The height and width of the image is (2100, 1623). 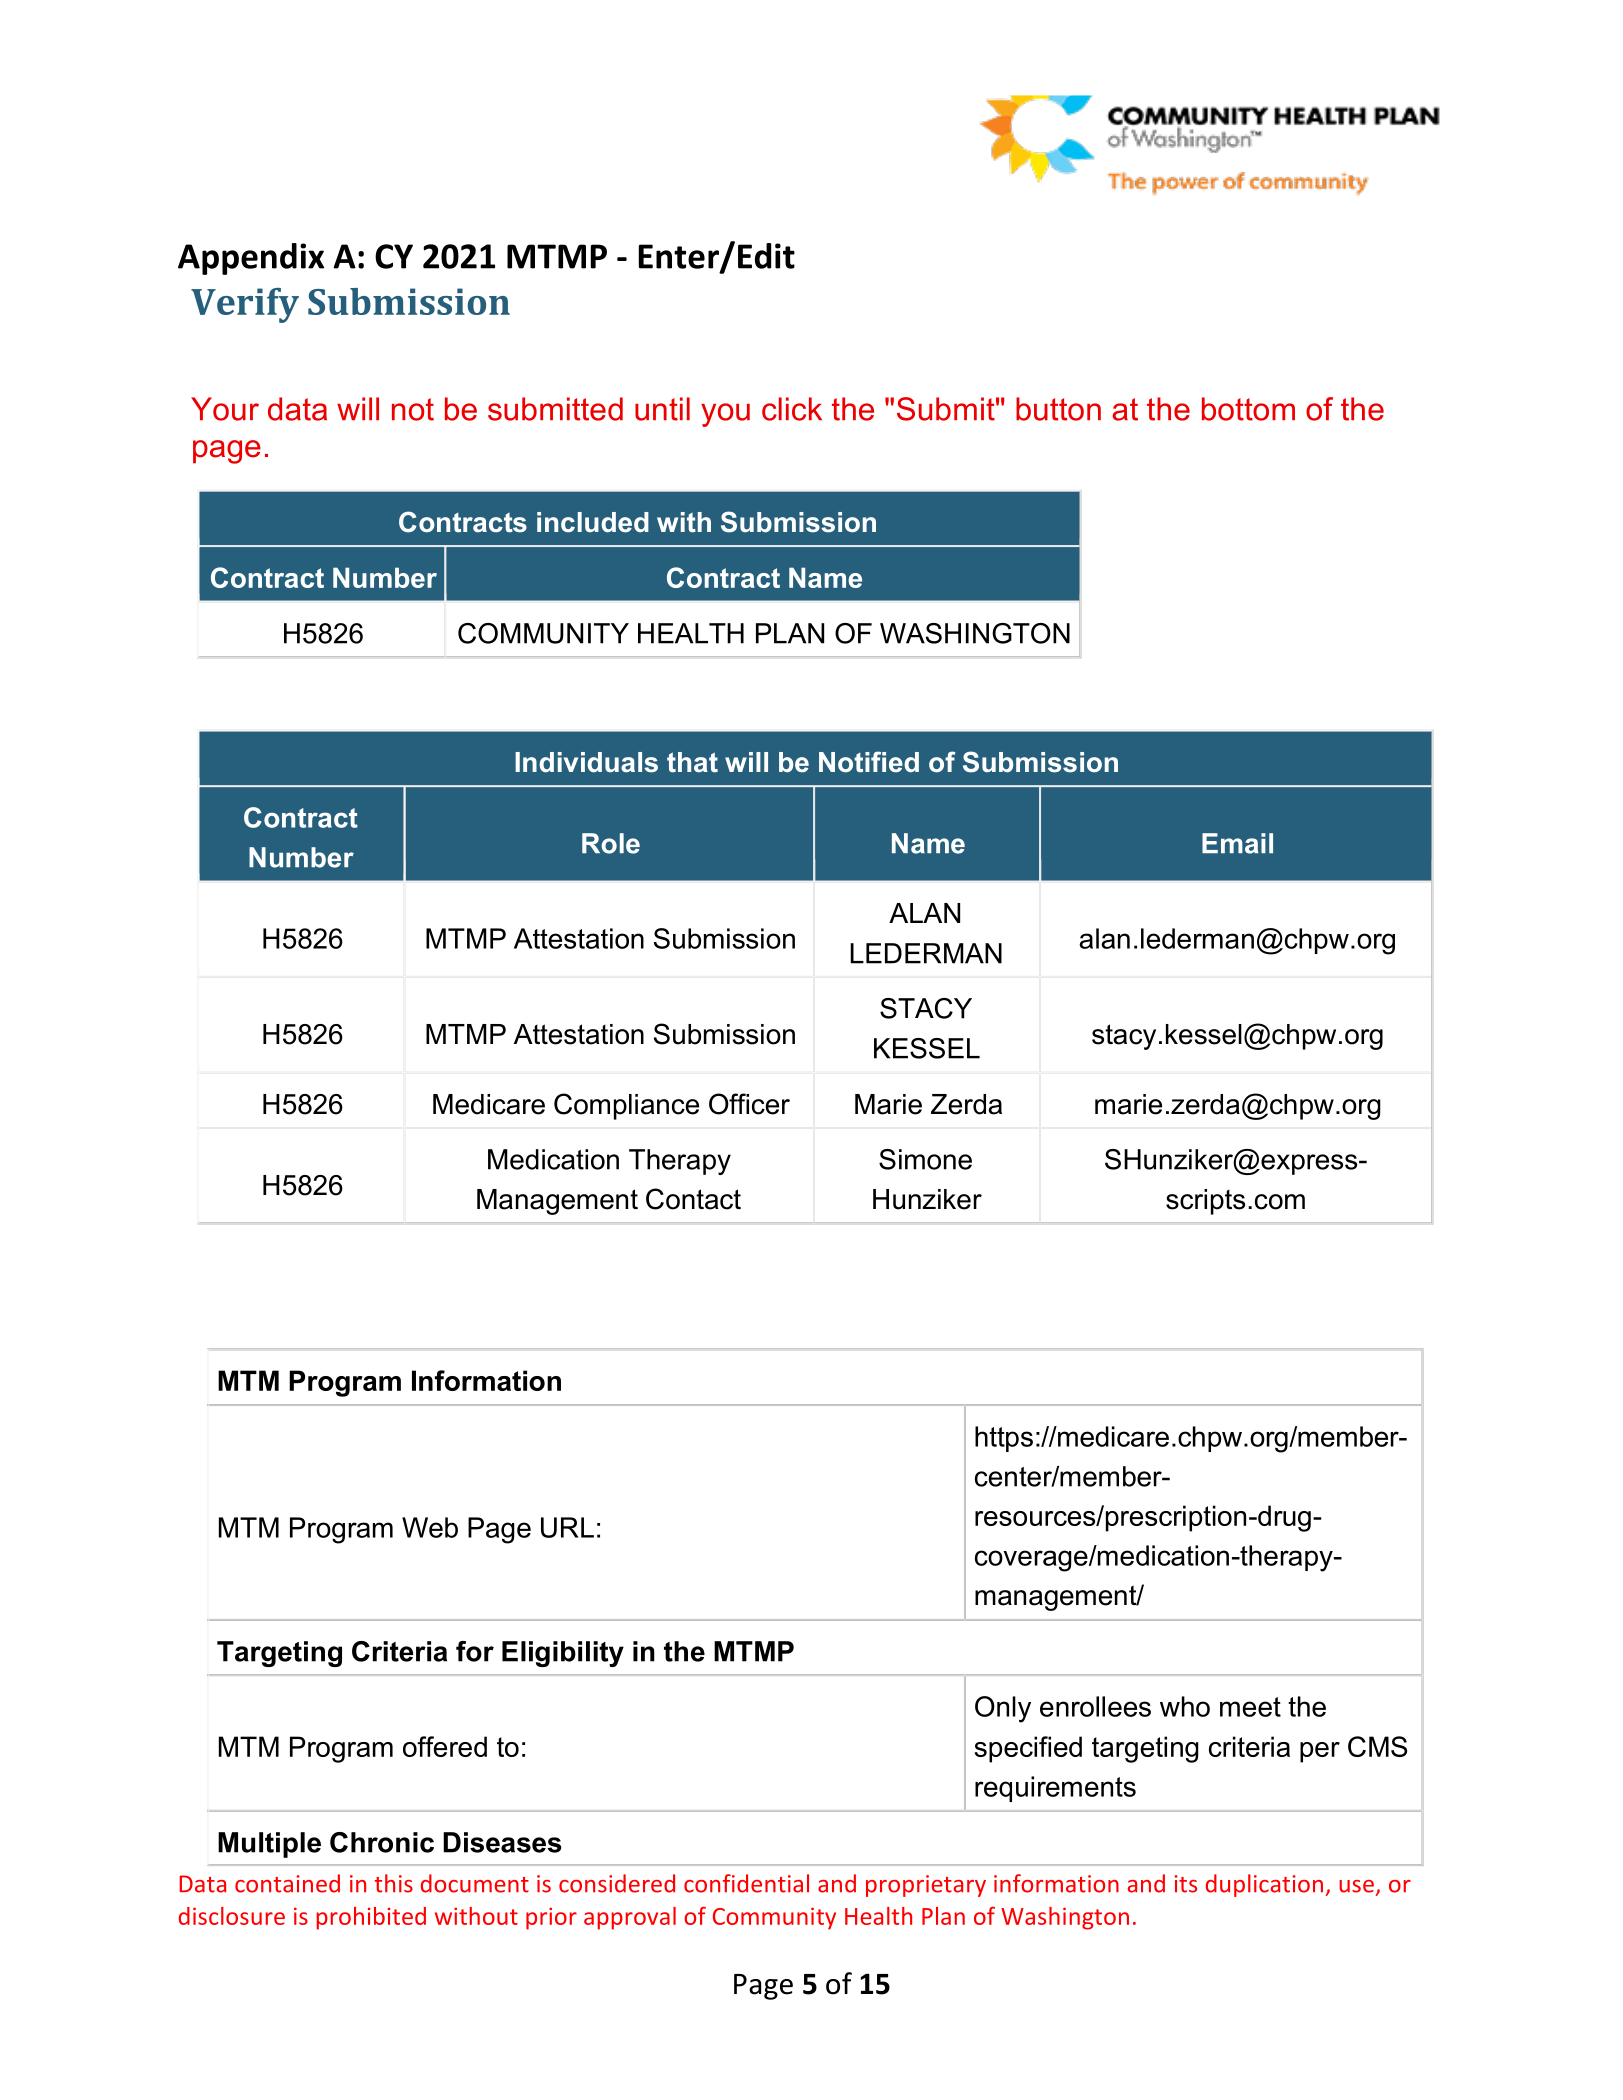 I want to click on click, so click(x=792, y=409).
